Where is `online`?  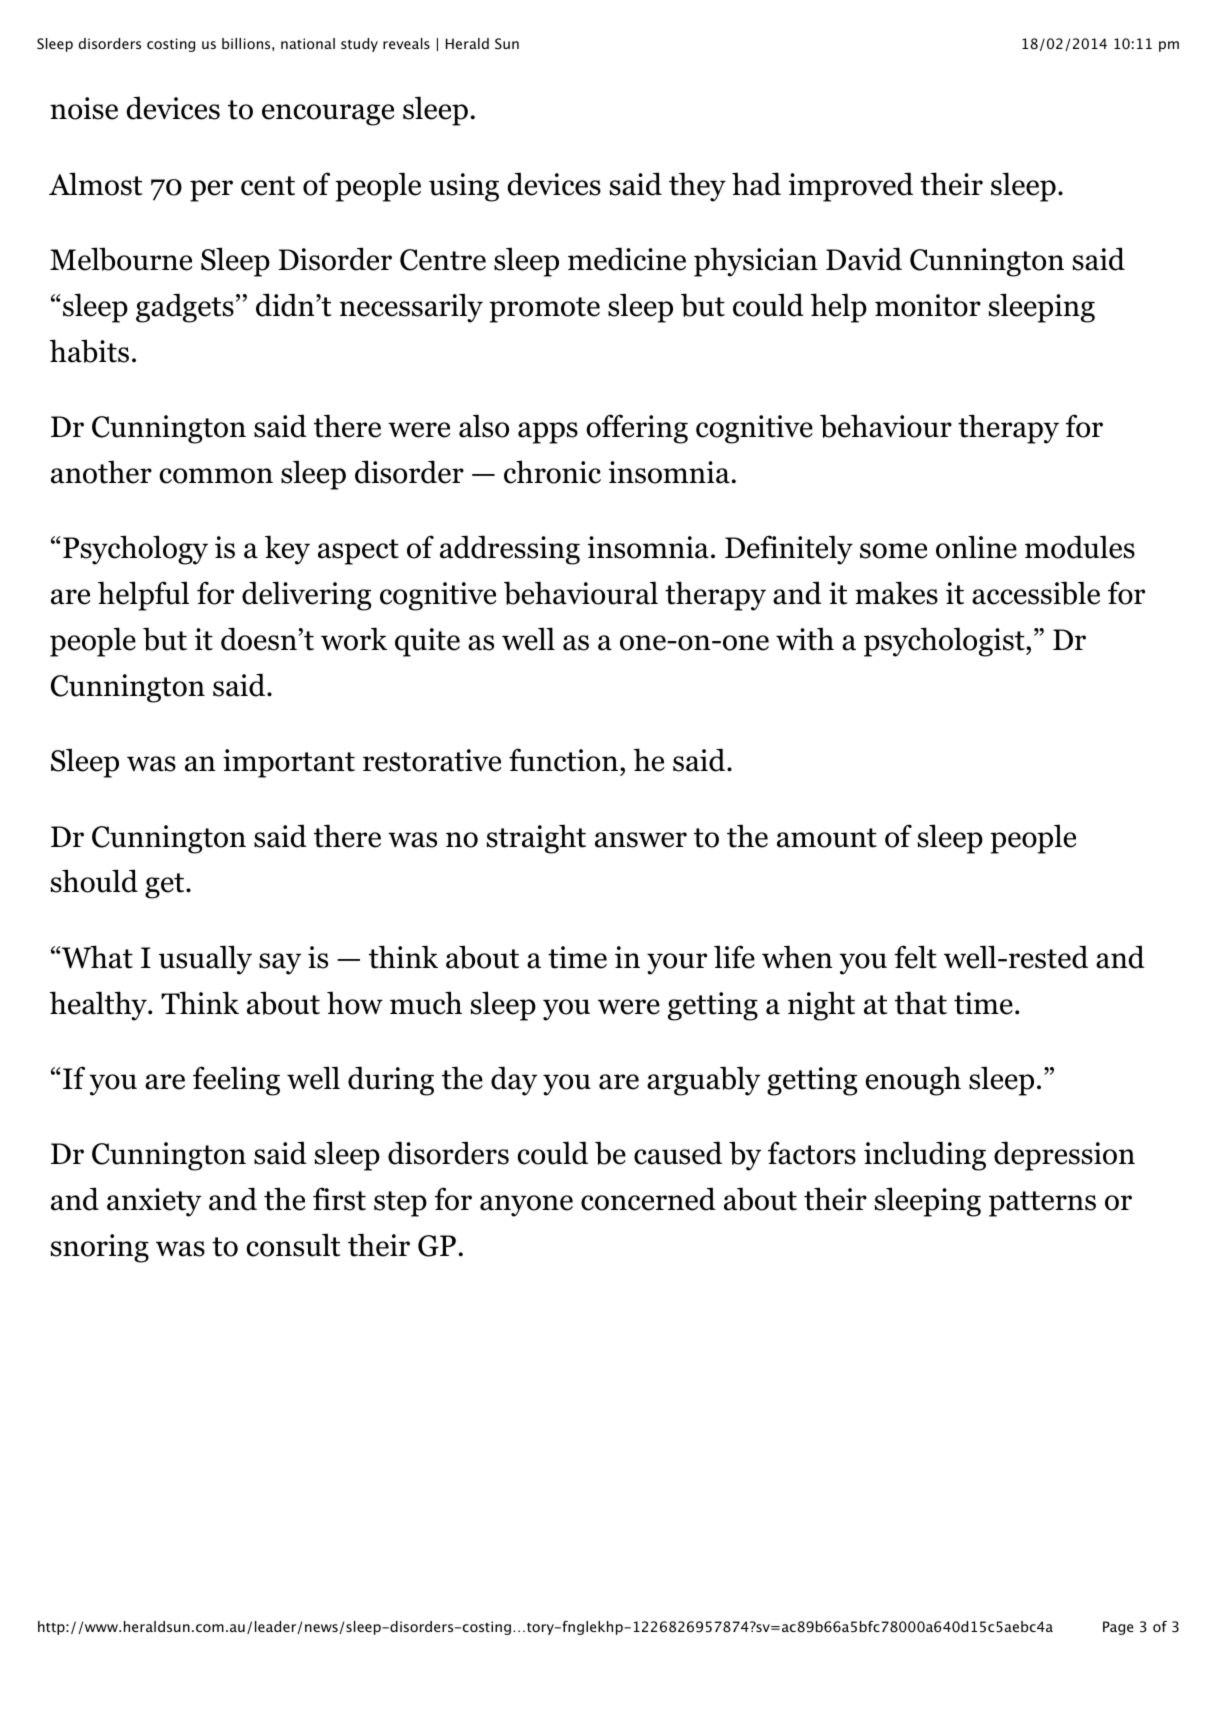 online is located at coordinates (976, 547).
